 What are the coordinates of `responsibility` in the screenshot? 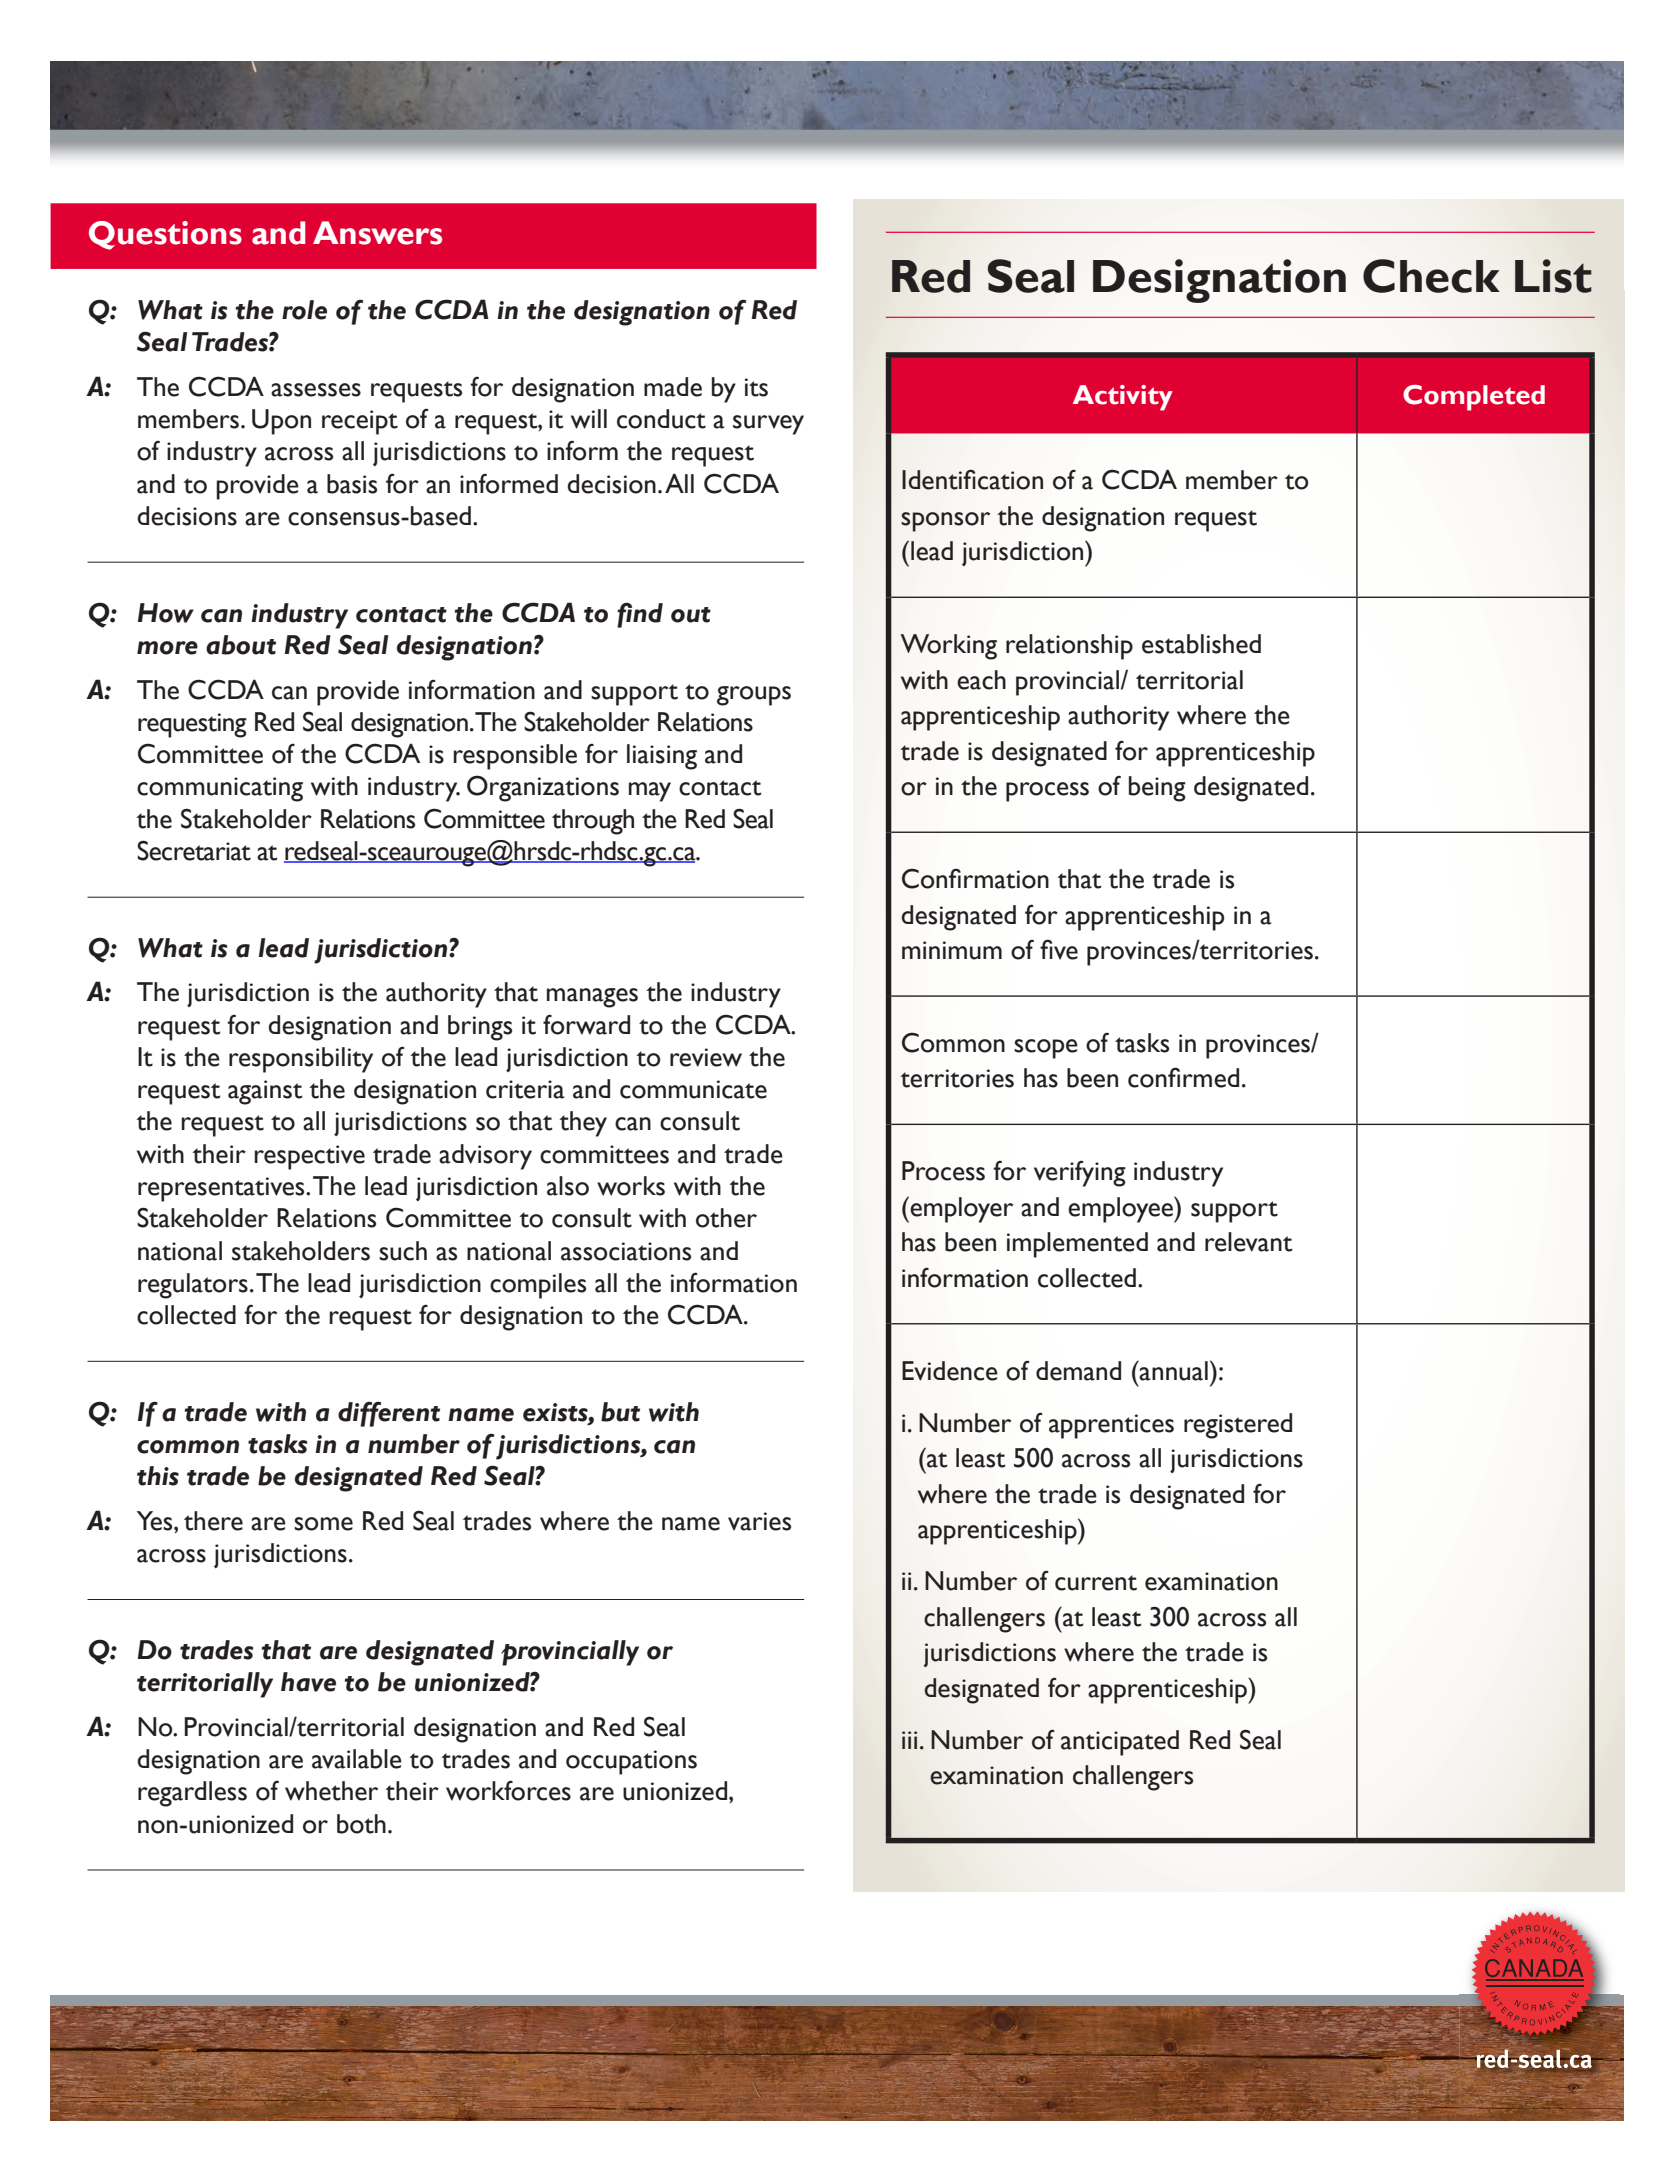 It's located at (301, 1060).
